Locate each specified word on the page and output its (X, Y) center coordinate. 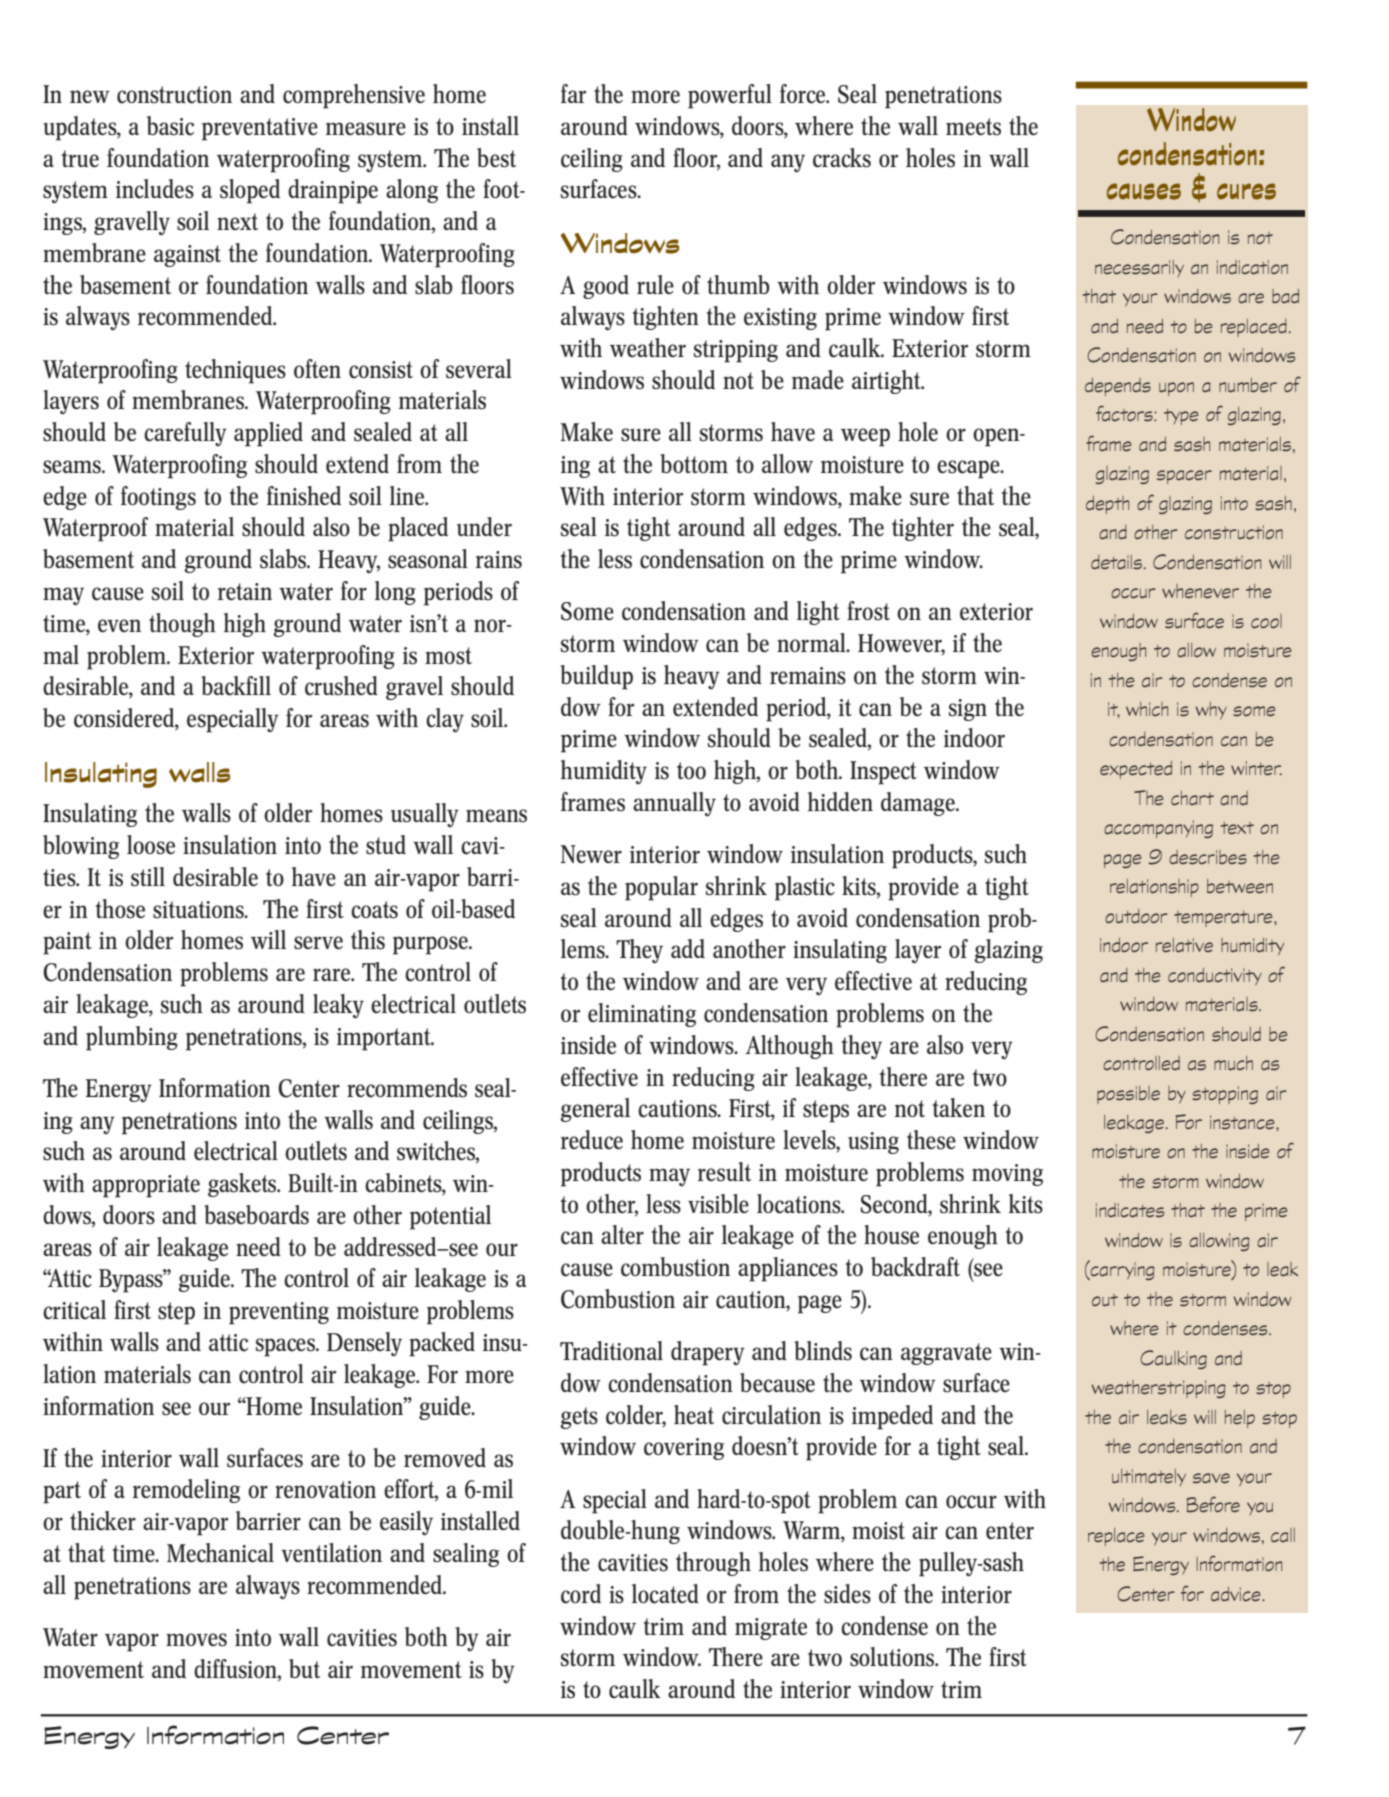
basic (170, 126)
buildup (596, 677)
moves (196, 1640)
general (595, 1110)
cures (1246, 191)
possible (1128, 1095)
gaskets (243, 1185)
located (665, 1594)
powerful (730, 96)
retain (245, 591)
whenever (1200, 591)
